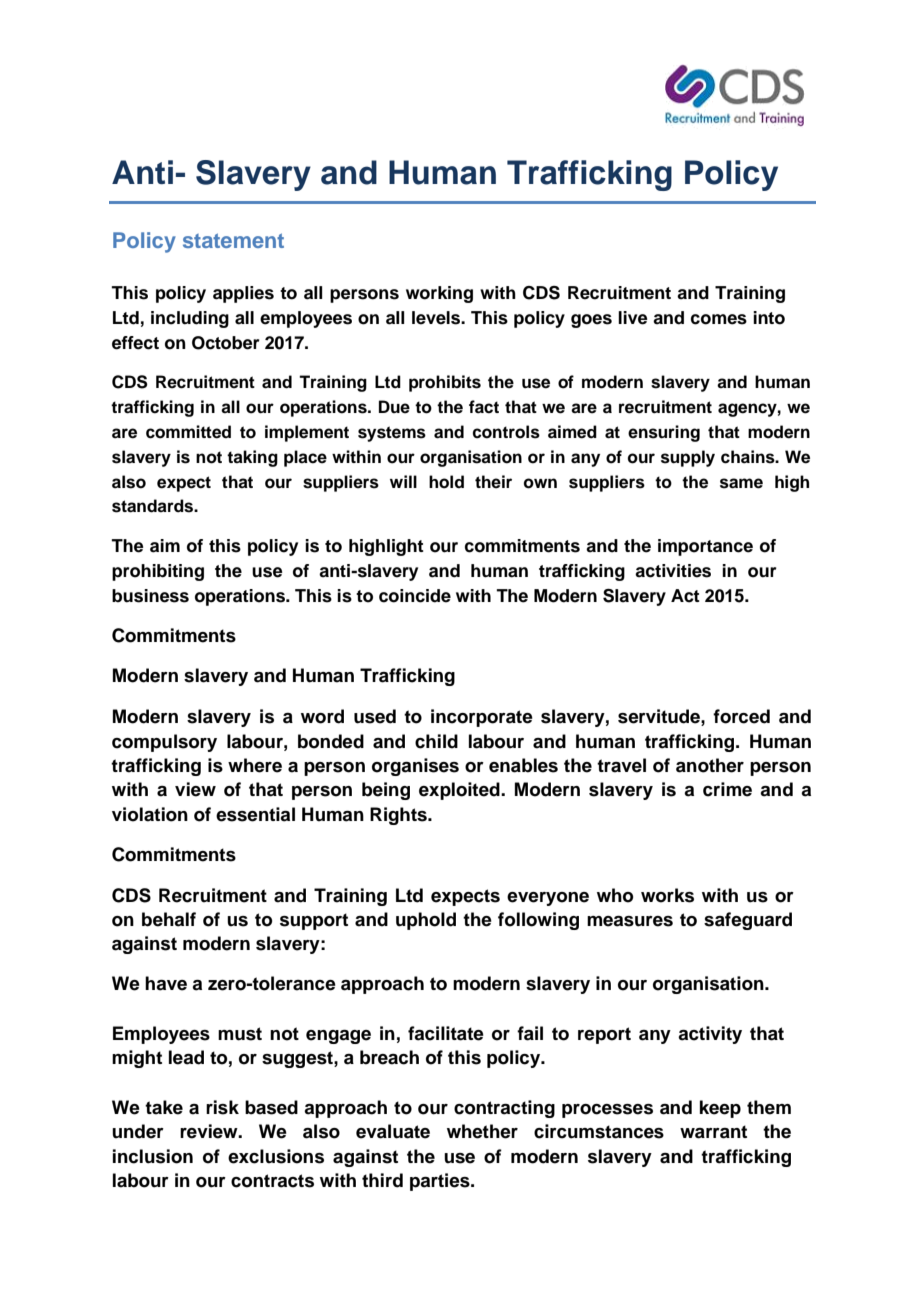 The height and width of the screenshot is (1308, 924). What do you see at coordinates (153, 1156) in the screenshot?
I see `inclusion` at bounding box center [153, 1156].
